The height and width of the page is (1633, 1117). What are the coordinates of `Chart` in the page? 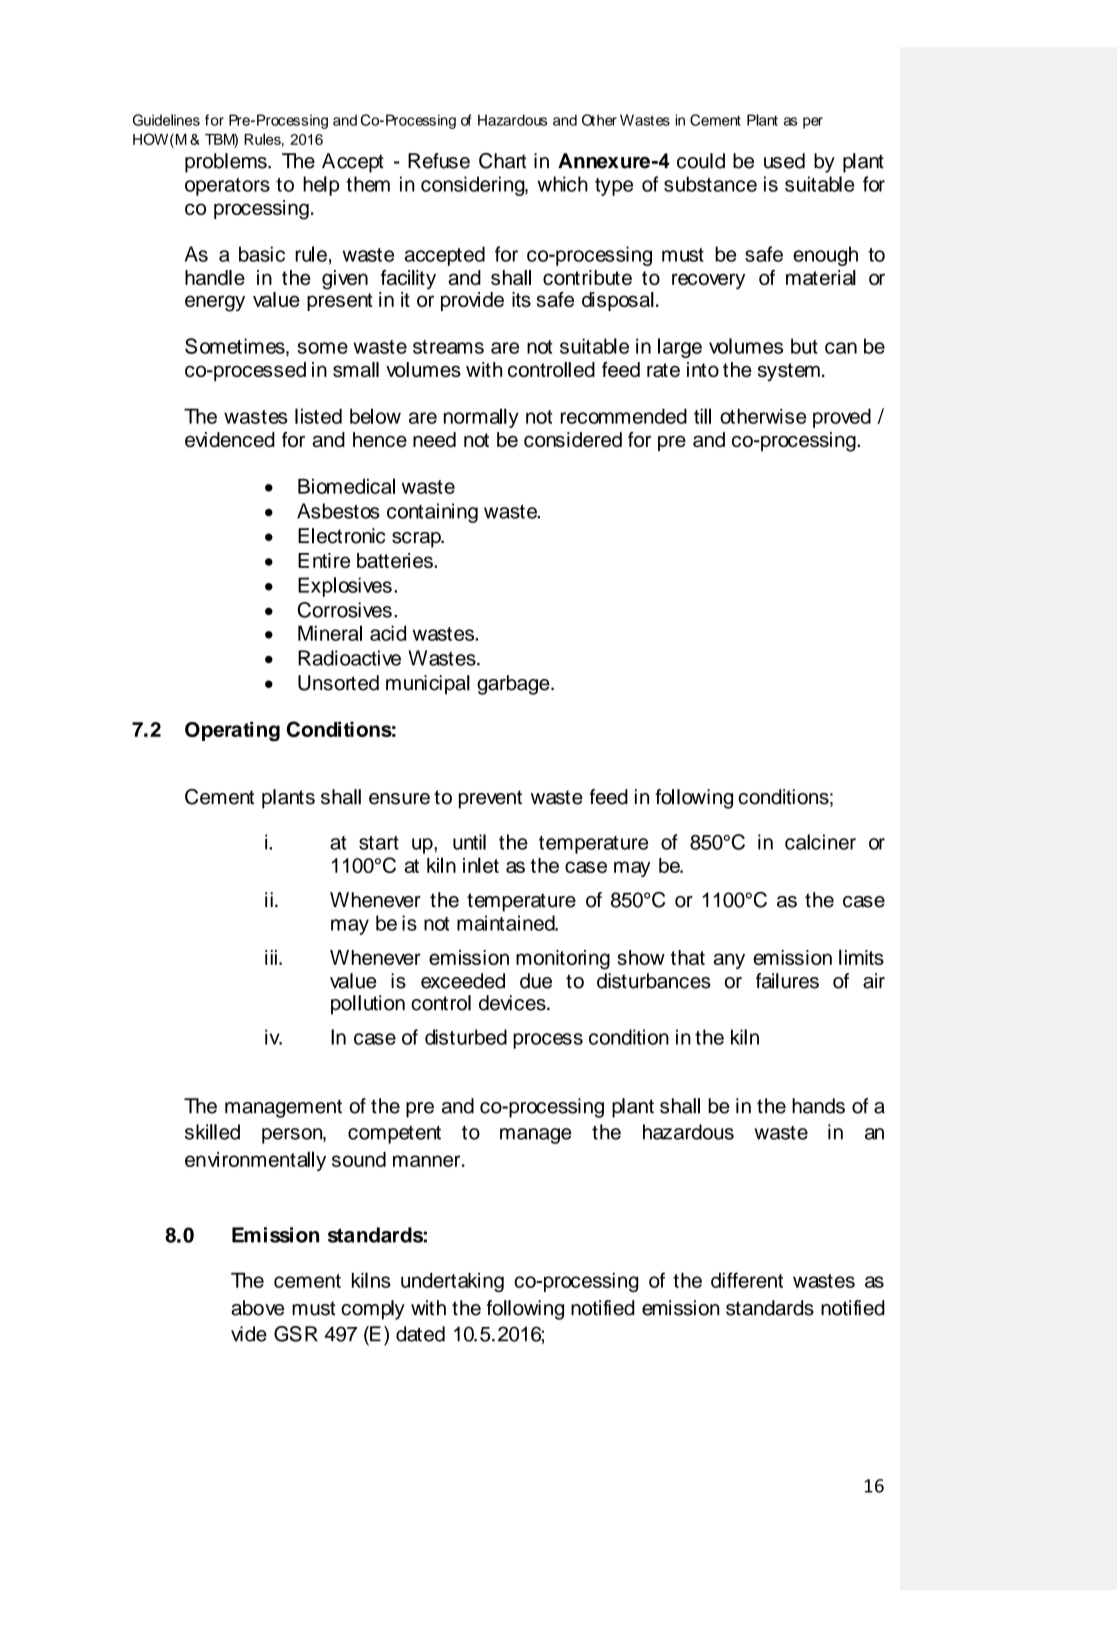 It's located at (503, 161).
